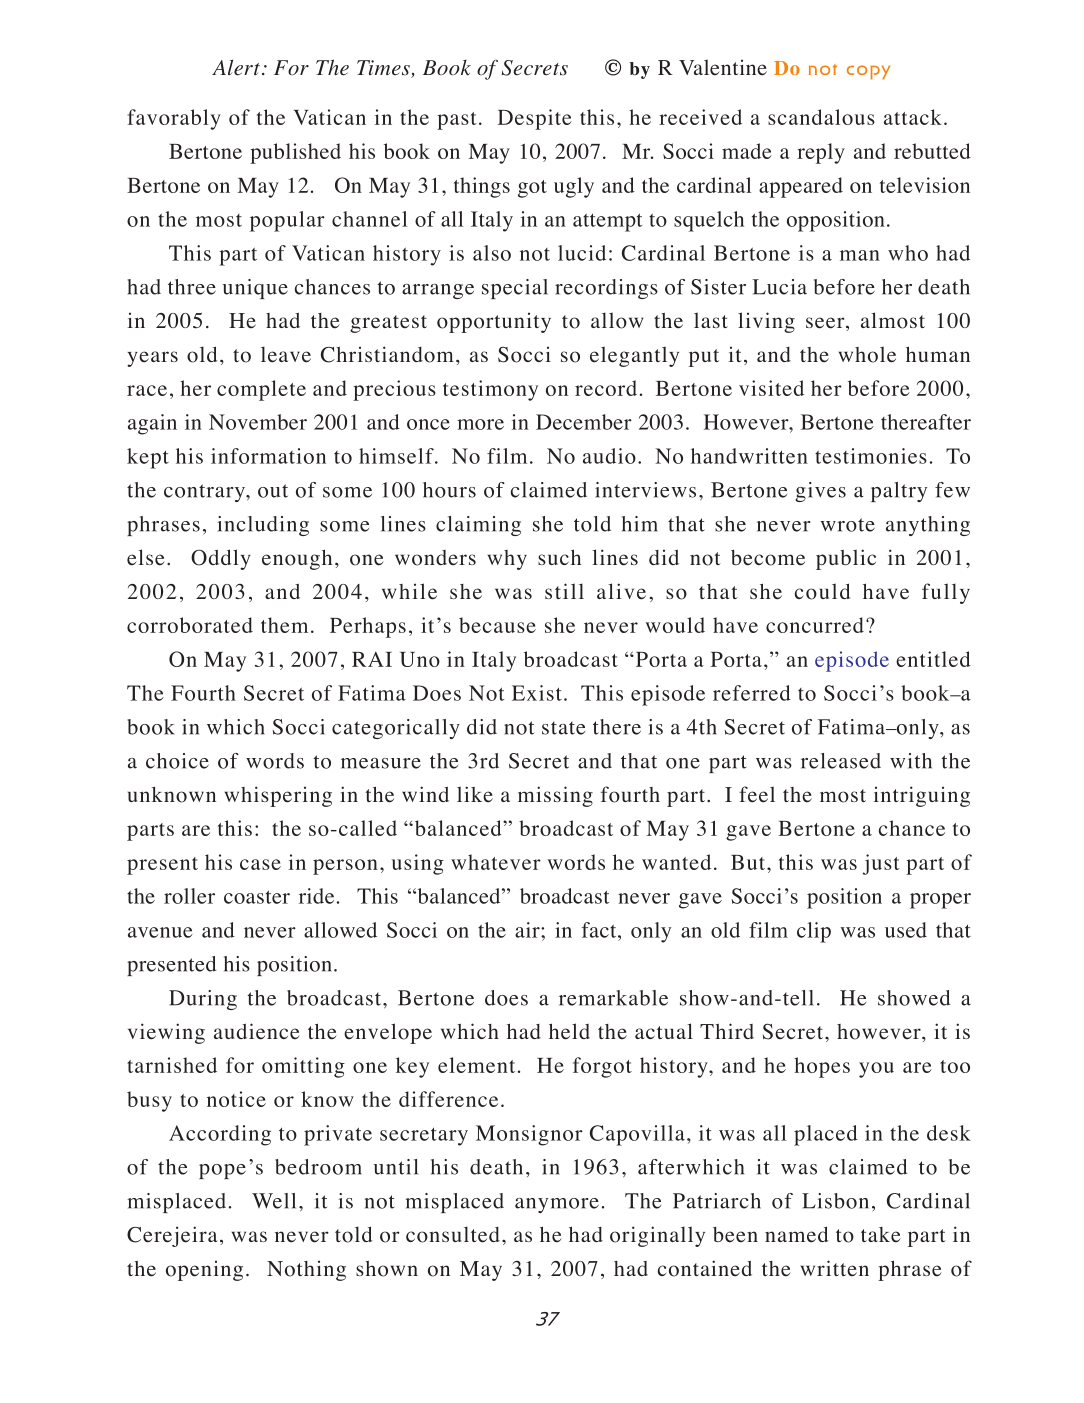 The height and width of the screenshot is (1403, 1084). I want to click on scandalous, so click(821, 117).
